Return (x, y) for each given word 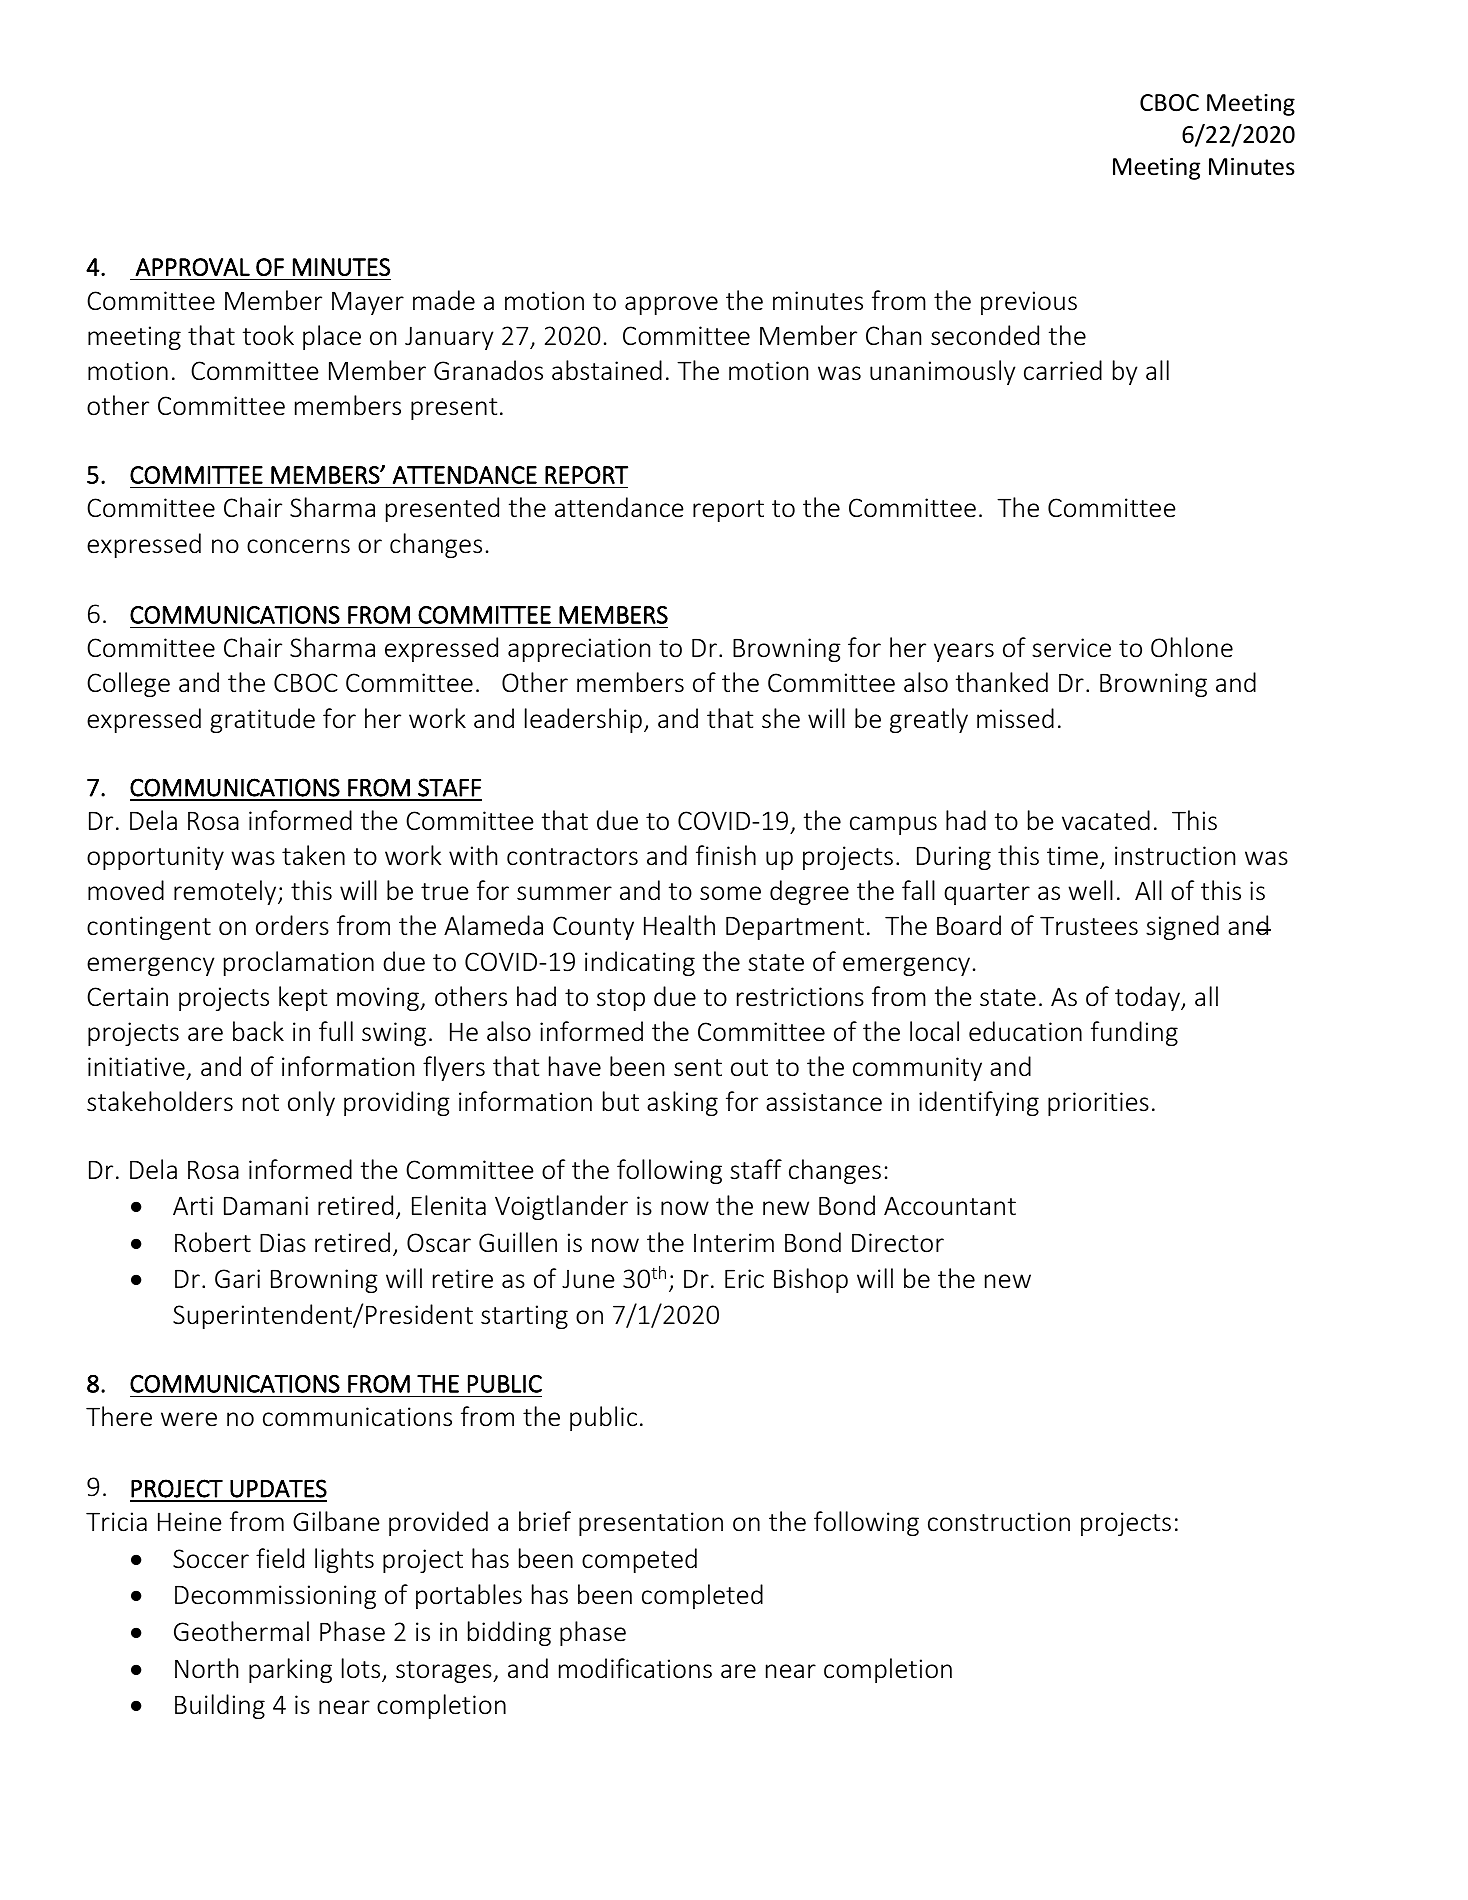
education (1025, 1031)
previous (1029, 303)
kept (303, 998)
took (268, 335)
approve (671, 305)
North (206, 1668)
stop (621, 1000)
